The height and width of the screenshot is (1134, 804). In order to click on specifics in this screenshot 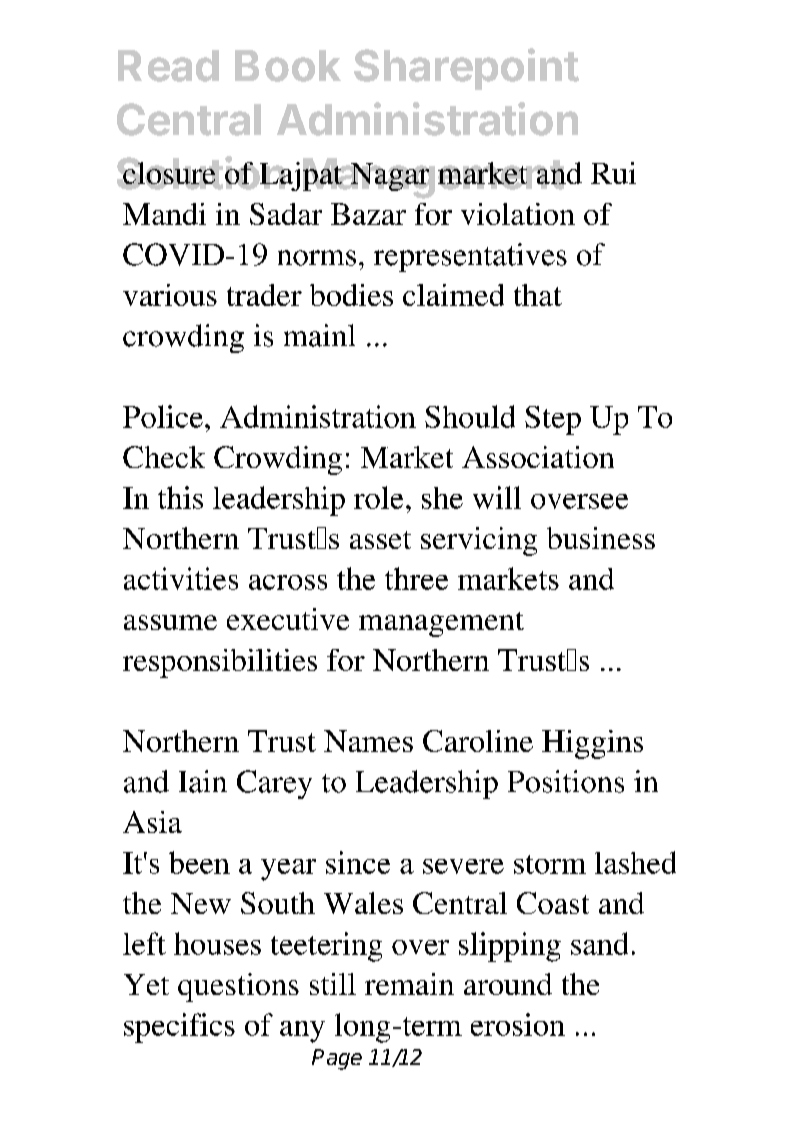, I will do `click(179, 1028)`.
